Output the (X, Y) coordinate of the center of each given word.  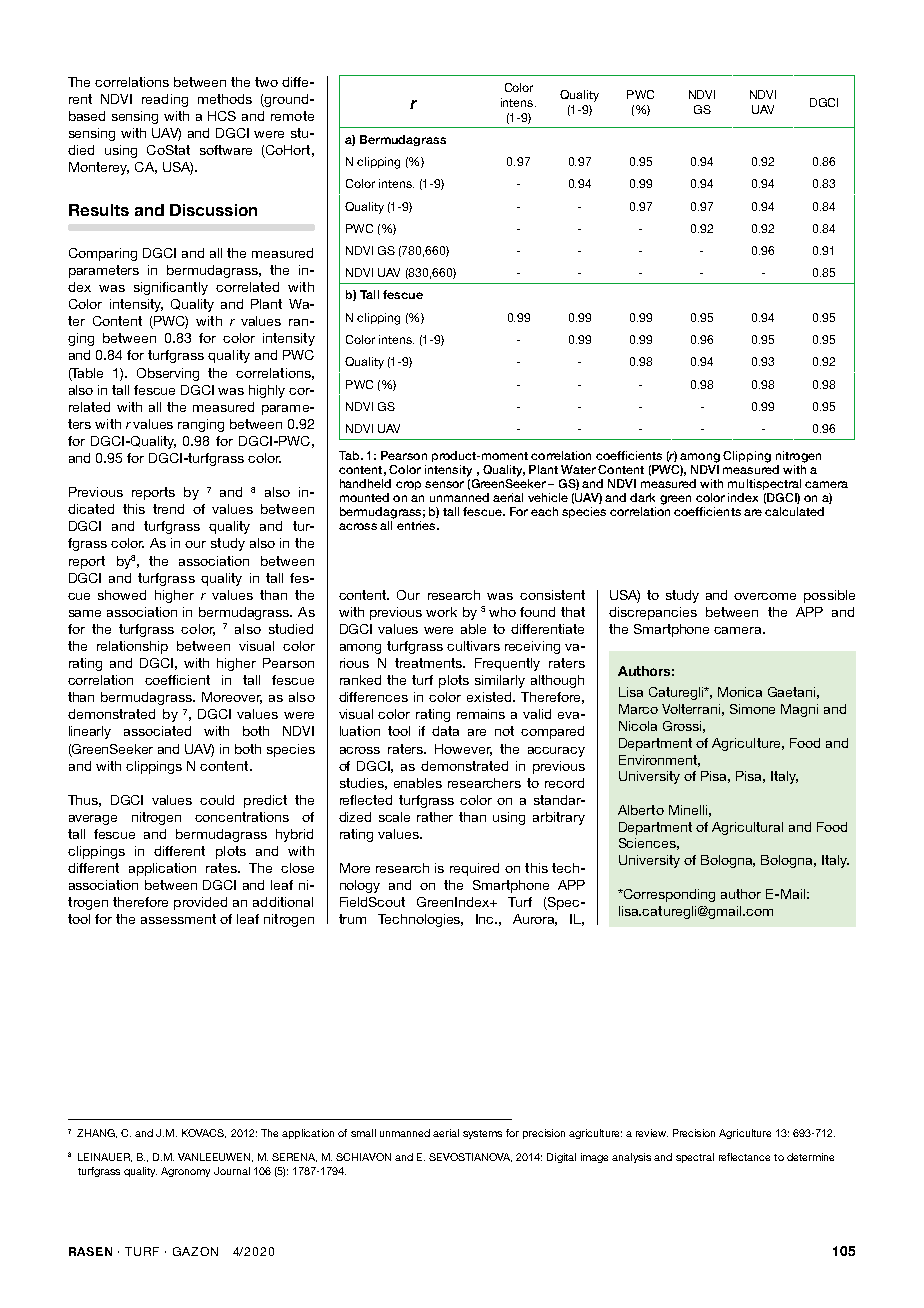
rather (435, 817)
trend (168, 509)
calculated (794, 511)
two (266, 82)
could (217, 800)
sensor (444, 484)
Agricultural (747, 828)
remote (292, 116)
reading (165, 100)
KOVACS (204, 1133)
